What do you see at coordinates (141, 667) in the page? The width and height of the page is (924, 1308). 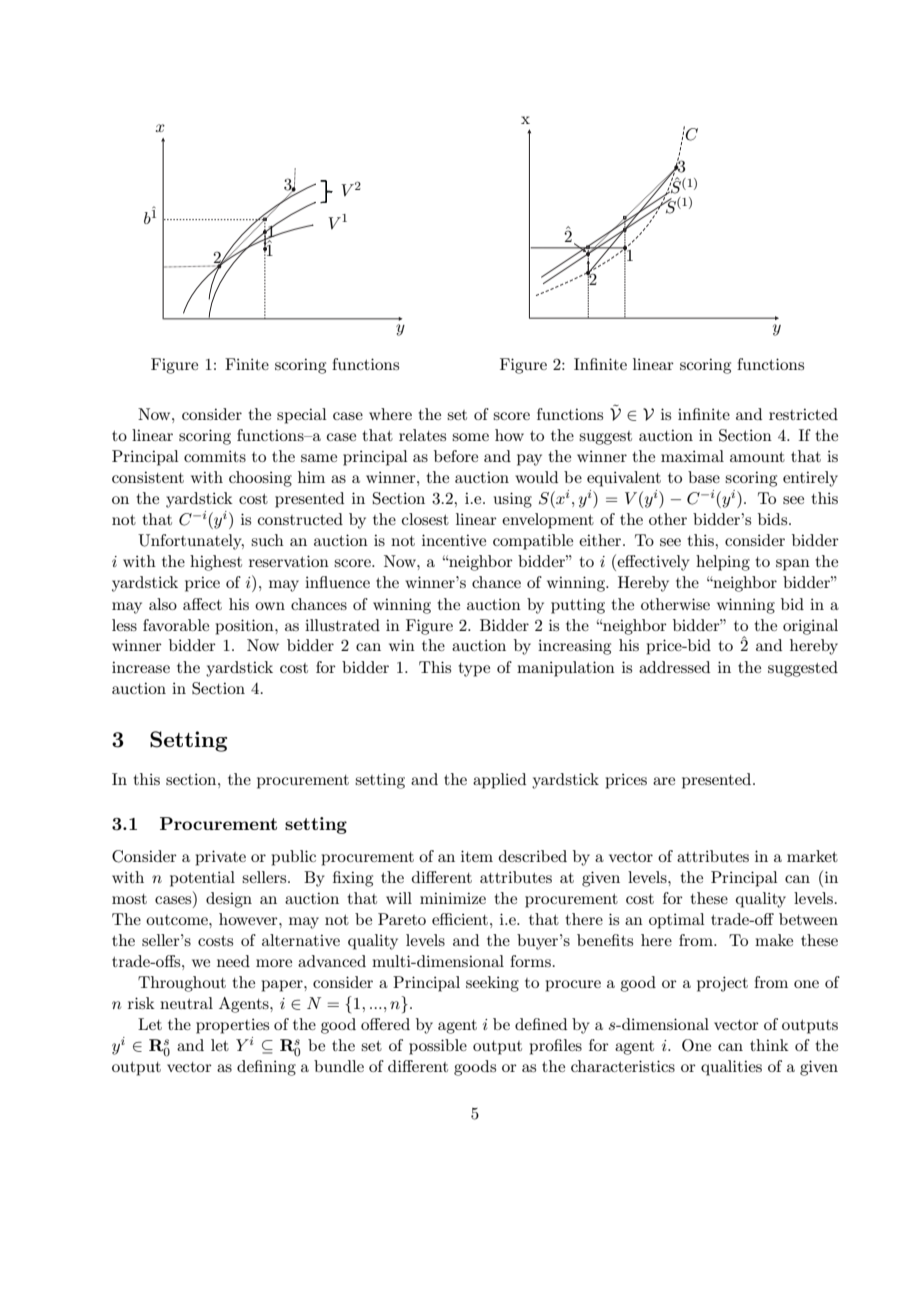 I see `increase` at bounding box center [141, 667].
